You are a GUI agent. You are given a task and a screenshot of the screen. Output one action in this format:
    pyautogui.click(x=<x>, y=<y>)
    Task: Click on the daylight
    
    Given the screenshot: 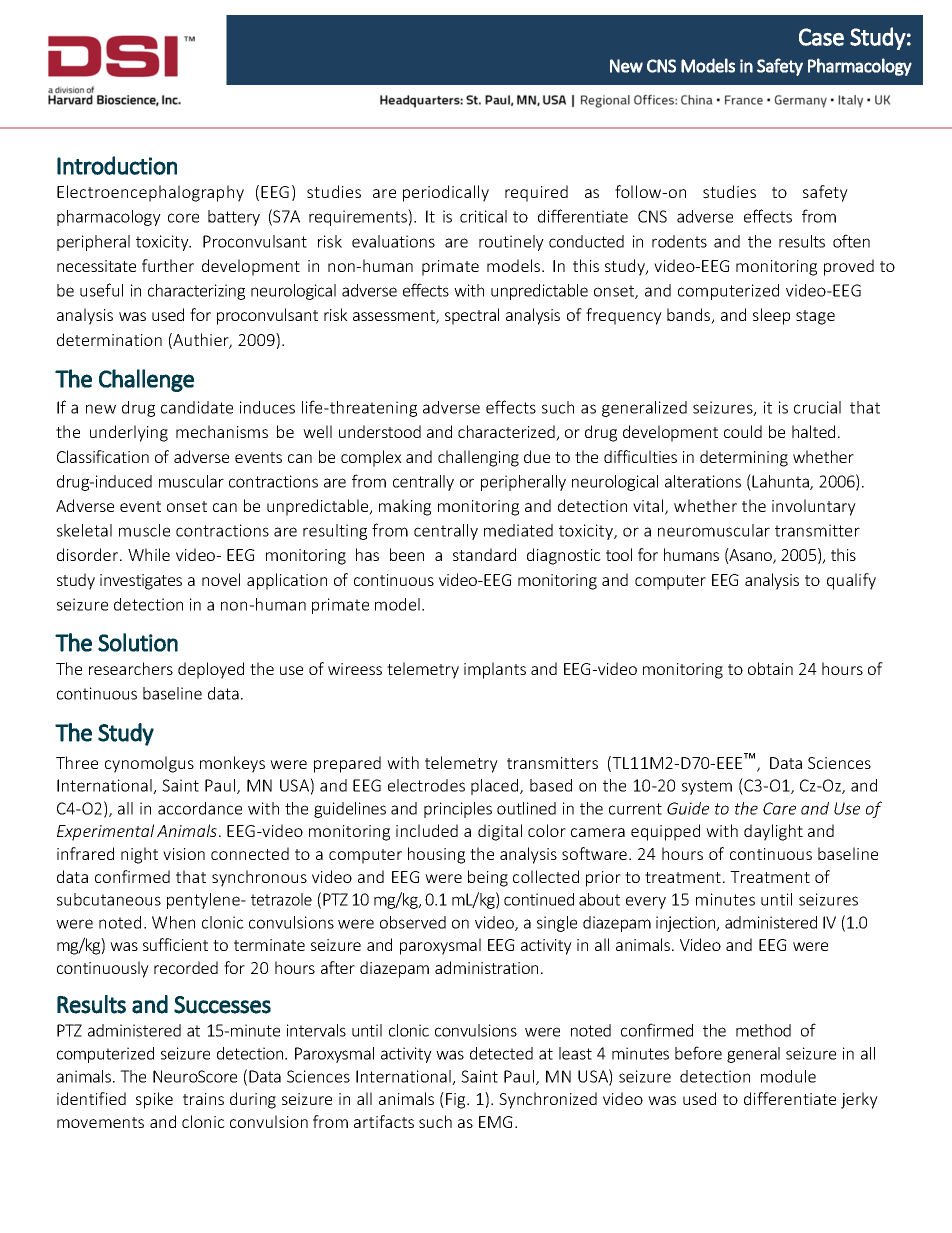 What is the action you would take?
    pyautogui.click(x=773, y=832)
